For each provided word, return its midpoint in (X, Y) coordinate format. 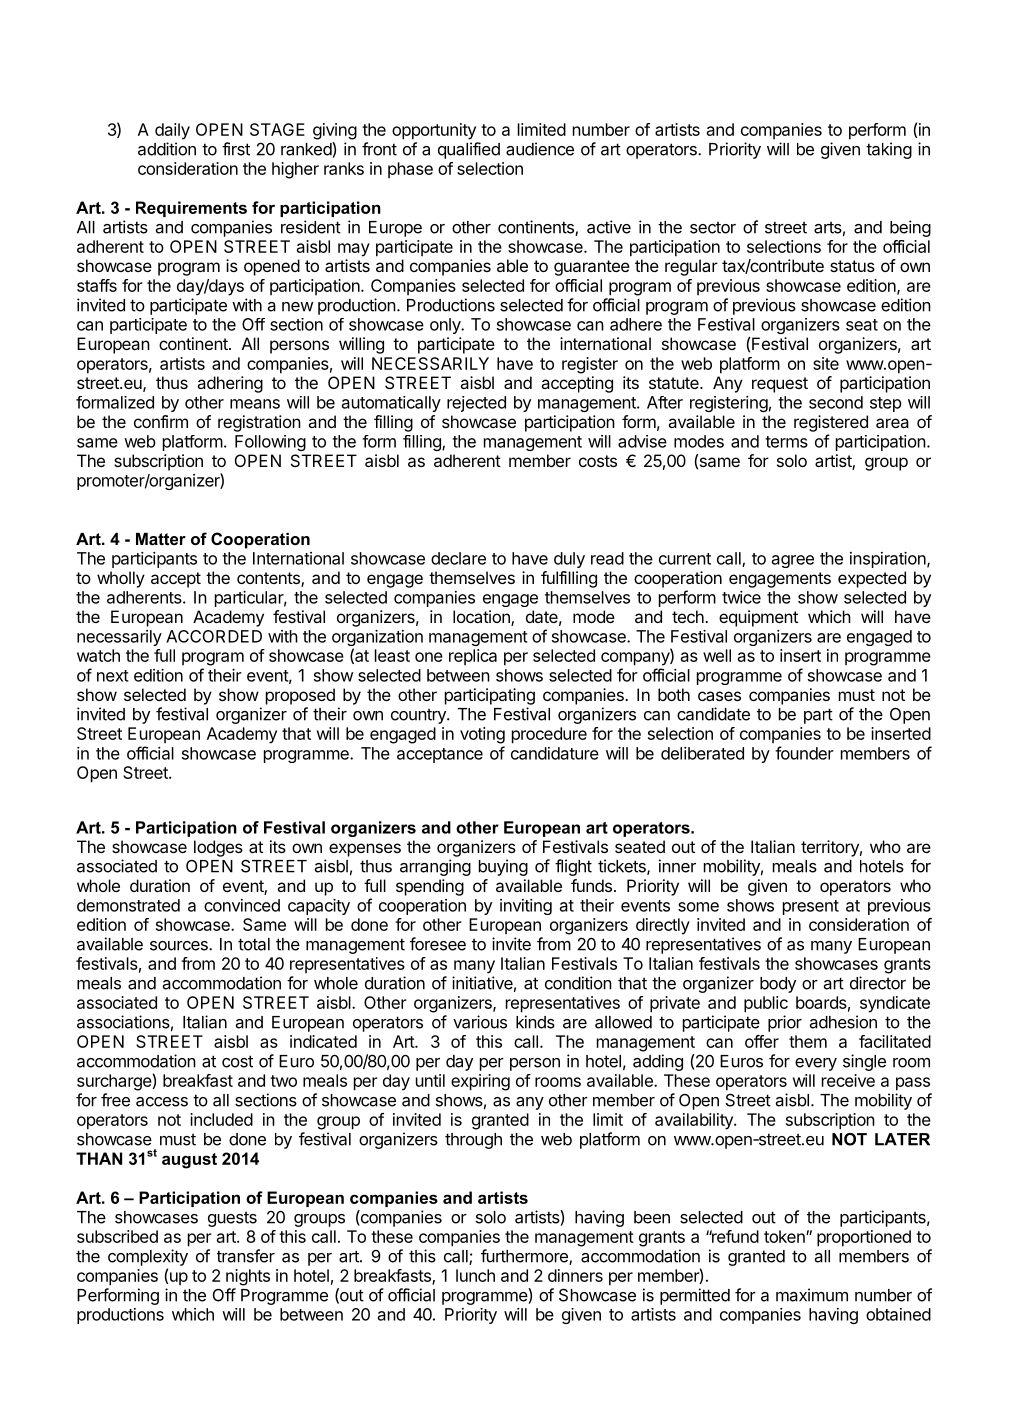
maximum (812, 1295)
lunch (475, 1275)
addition (167, 149)
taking (889, 150)
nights (248, 1277)
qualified (469, 150)
